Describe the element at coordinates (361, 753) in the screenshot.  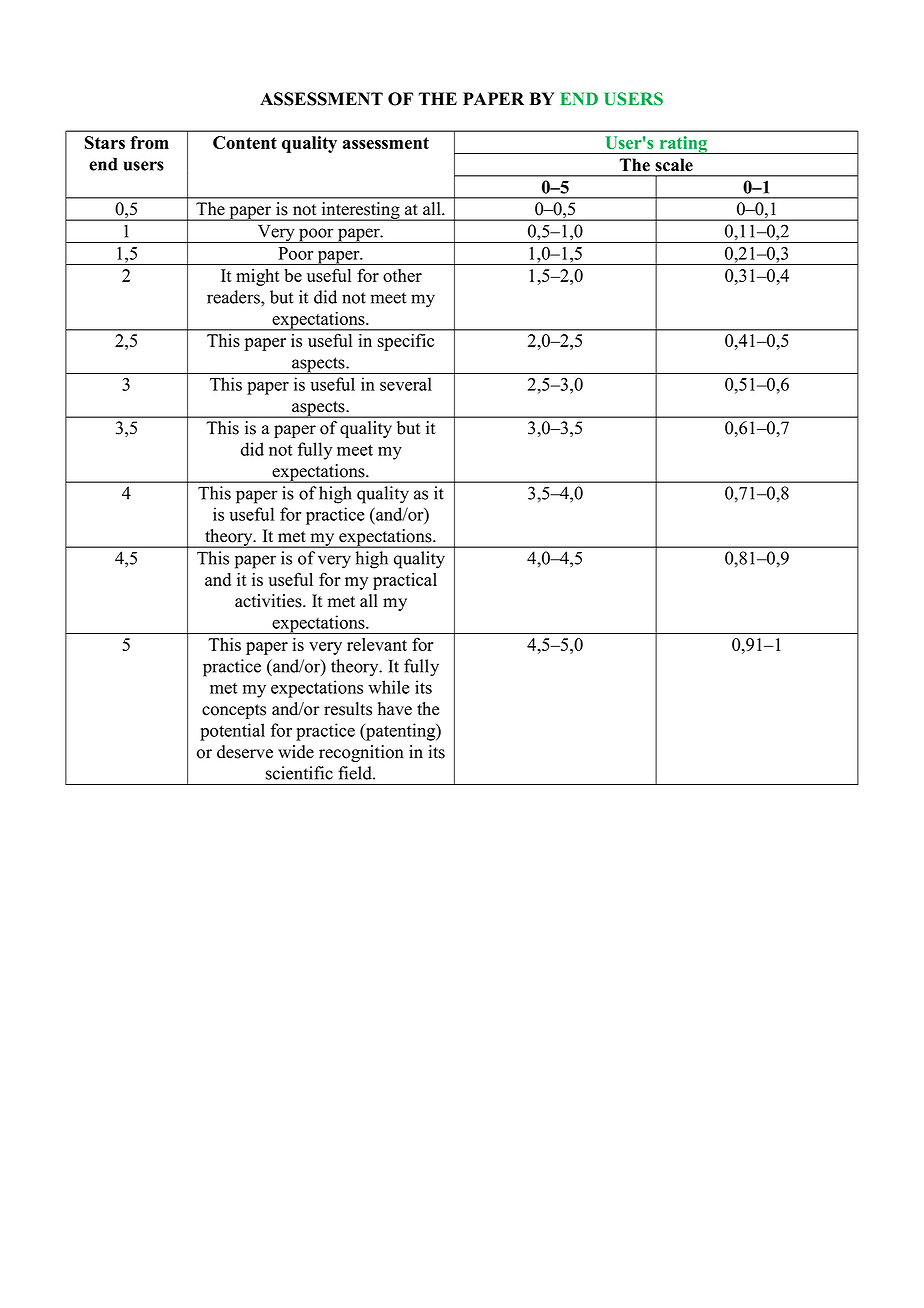
I see `recognition` at that location.
